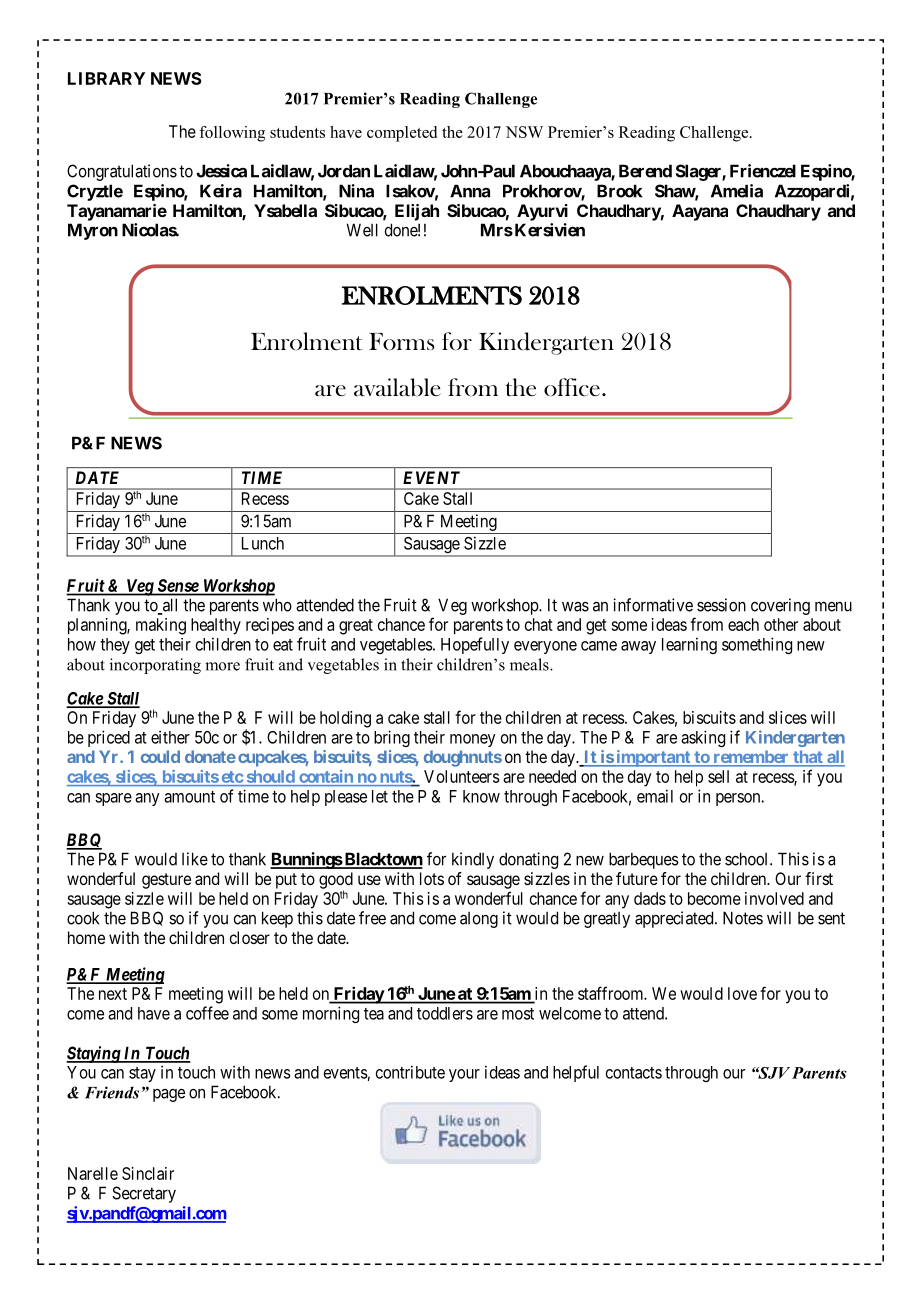 The width and height of the screenshot is (924, 1309). I want to click on Notes, so click(743, 918).
